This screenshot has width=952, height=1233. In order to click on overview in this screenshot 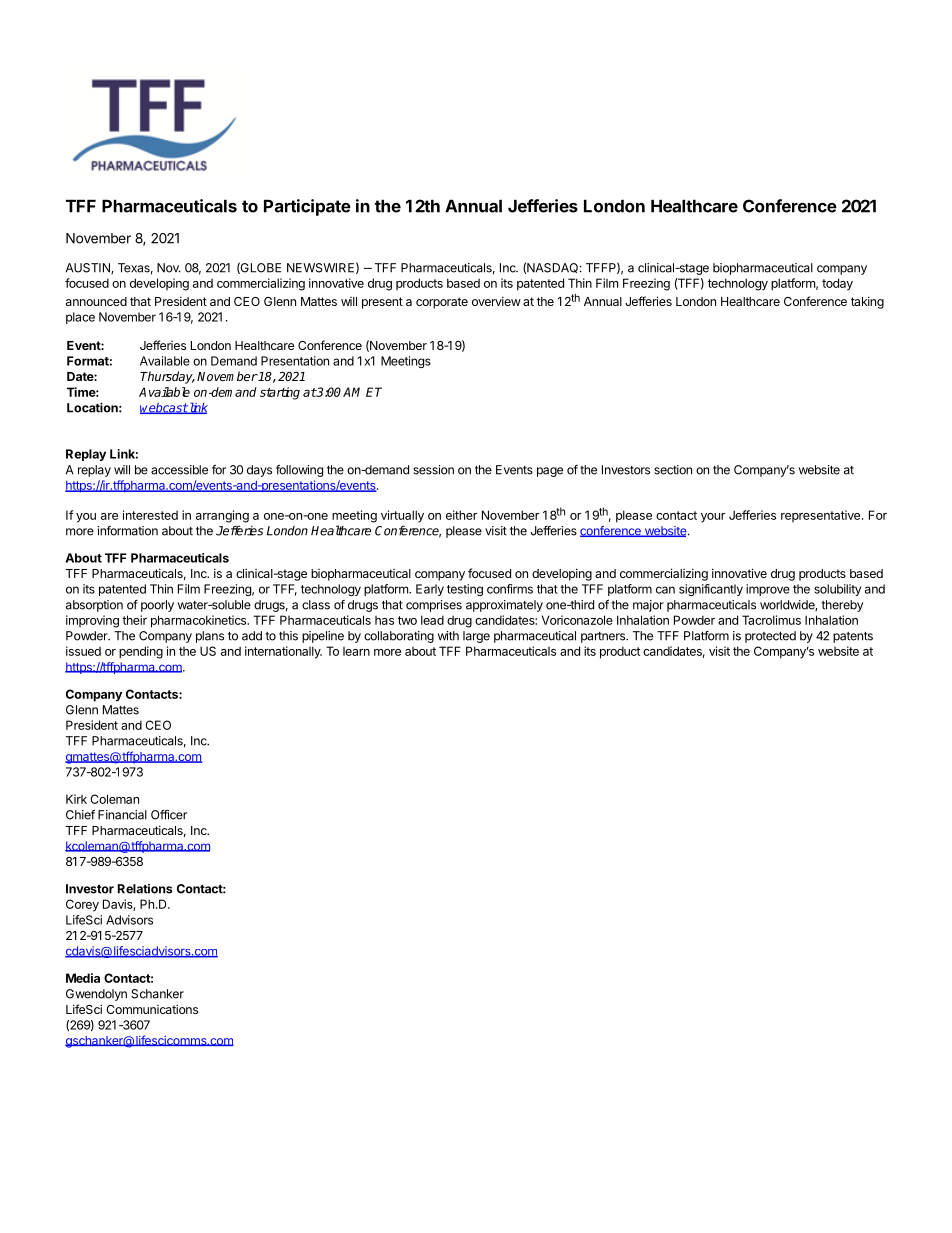, I will do `click(496, 301)`.
